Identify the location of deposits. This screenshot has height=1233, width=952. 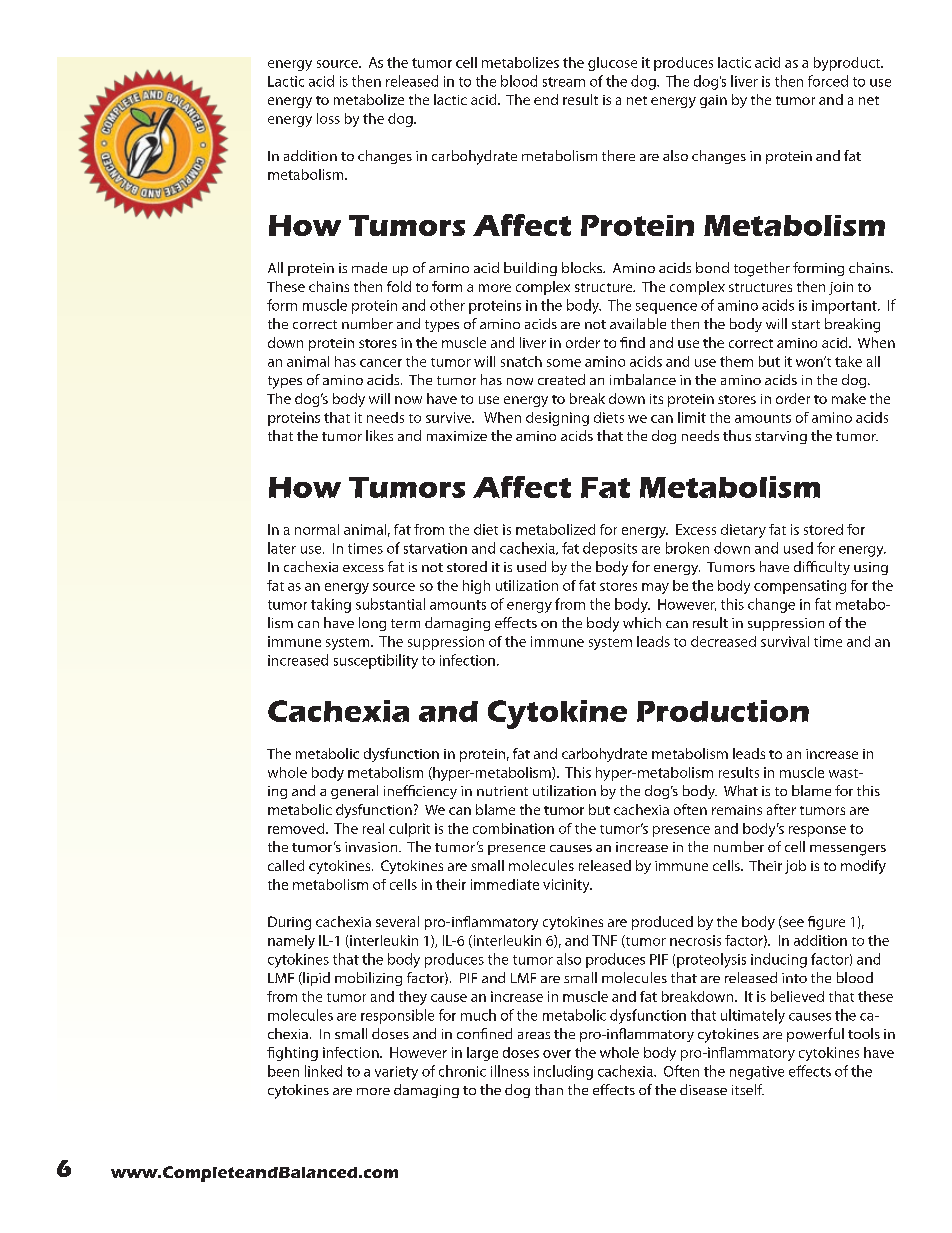
(610, 549).
